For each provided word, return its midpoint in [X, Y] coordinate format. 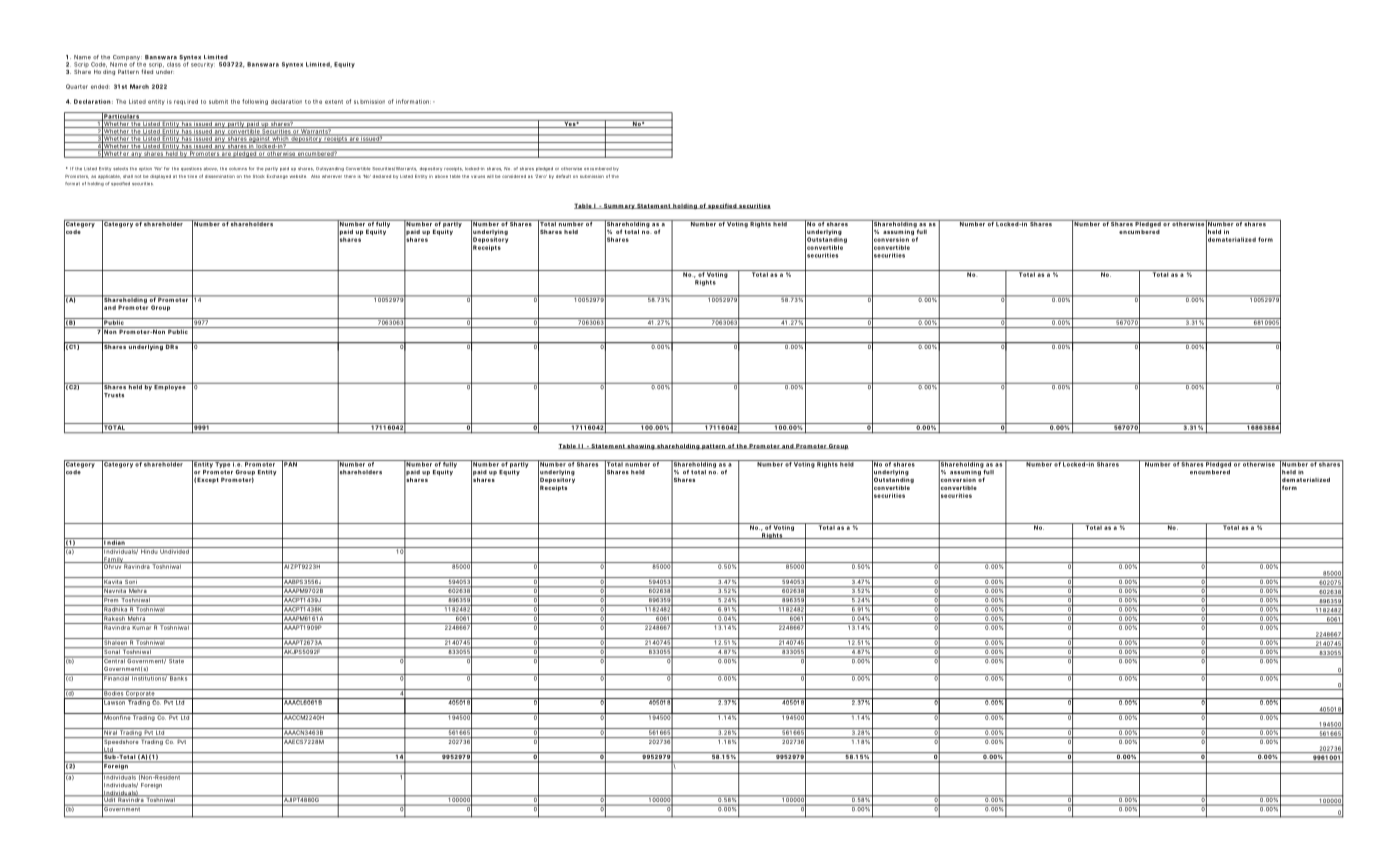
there [350, 176]
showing [641, 447]
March [139, 86]
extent [334, 102]
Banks [179, 677]
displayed [160, 177]
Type [222, 464]
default [563, 176]
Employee [170, 387]
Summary [619, 206]
